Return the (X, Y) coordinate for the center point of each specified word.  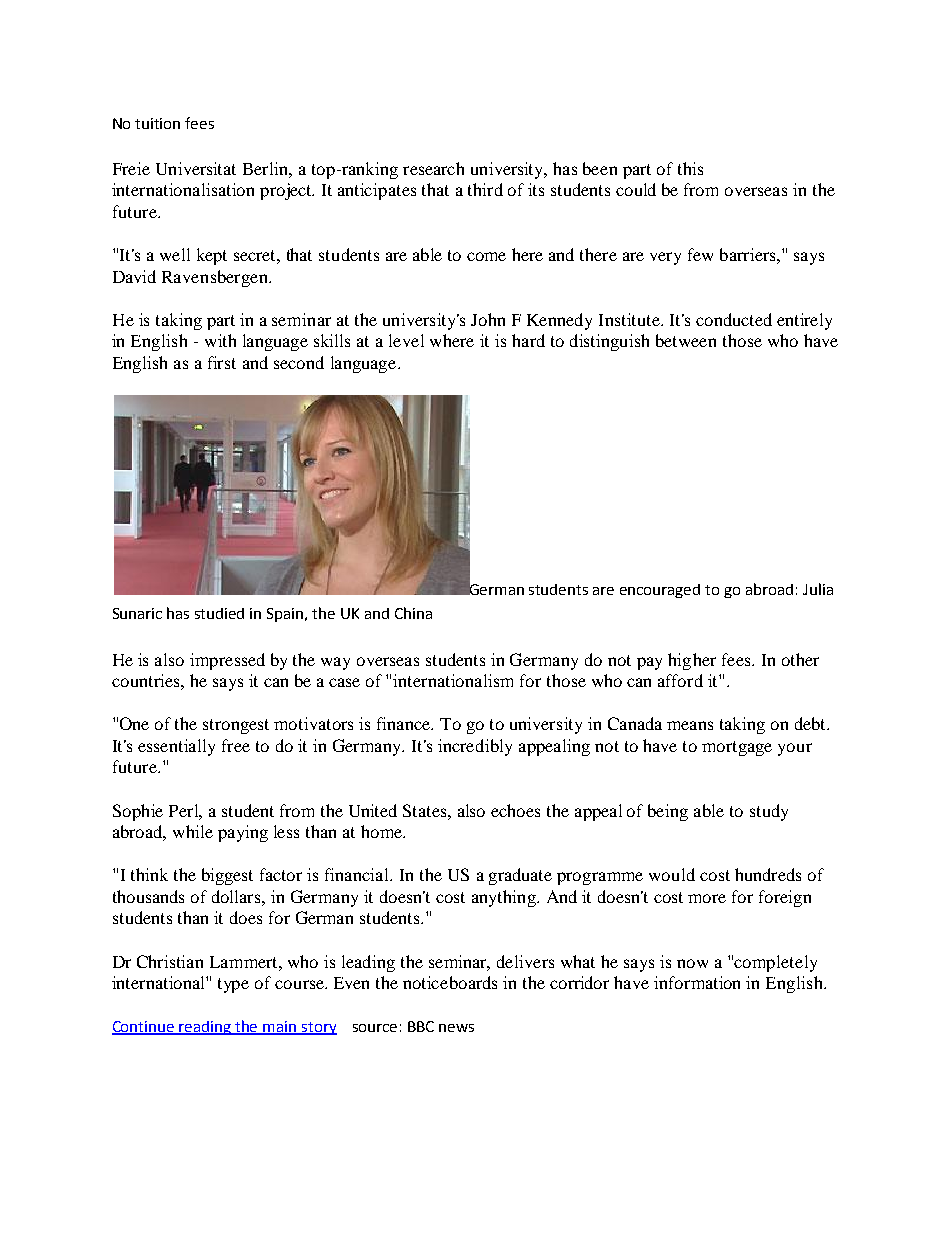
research (433, 168)
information (697, 982)
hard (528, 340)
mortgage (737, 748)
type (233, 985)
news (456, 1028)
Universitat (196, 168)
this (690, 168)
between (686, 340)
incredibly (475, 747)
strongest (236, 726)
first (222, 362)
